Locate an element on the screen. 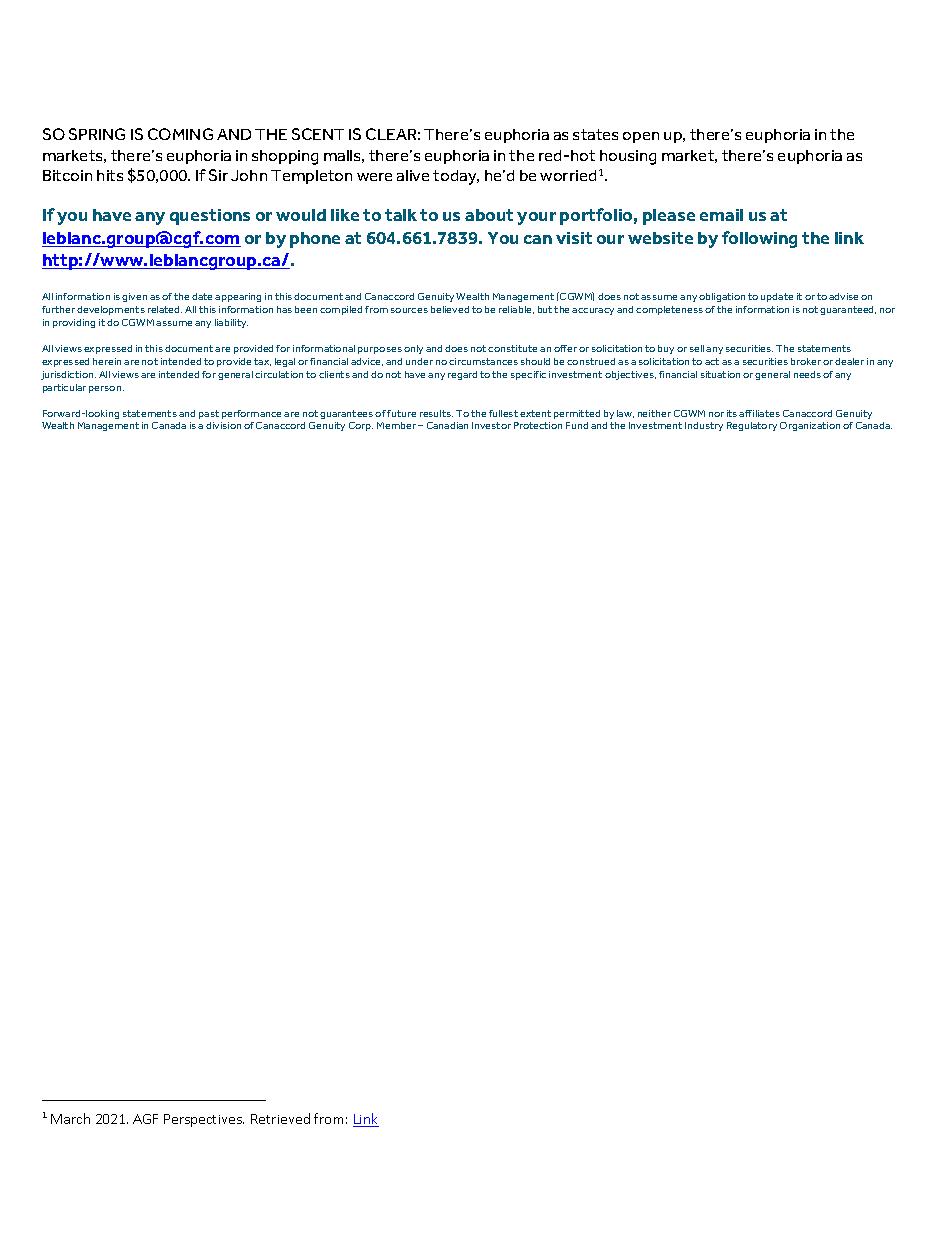  Canadian is located at coordinates (447, 425).
